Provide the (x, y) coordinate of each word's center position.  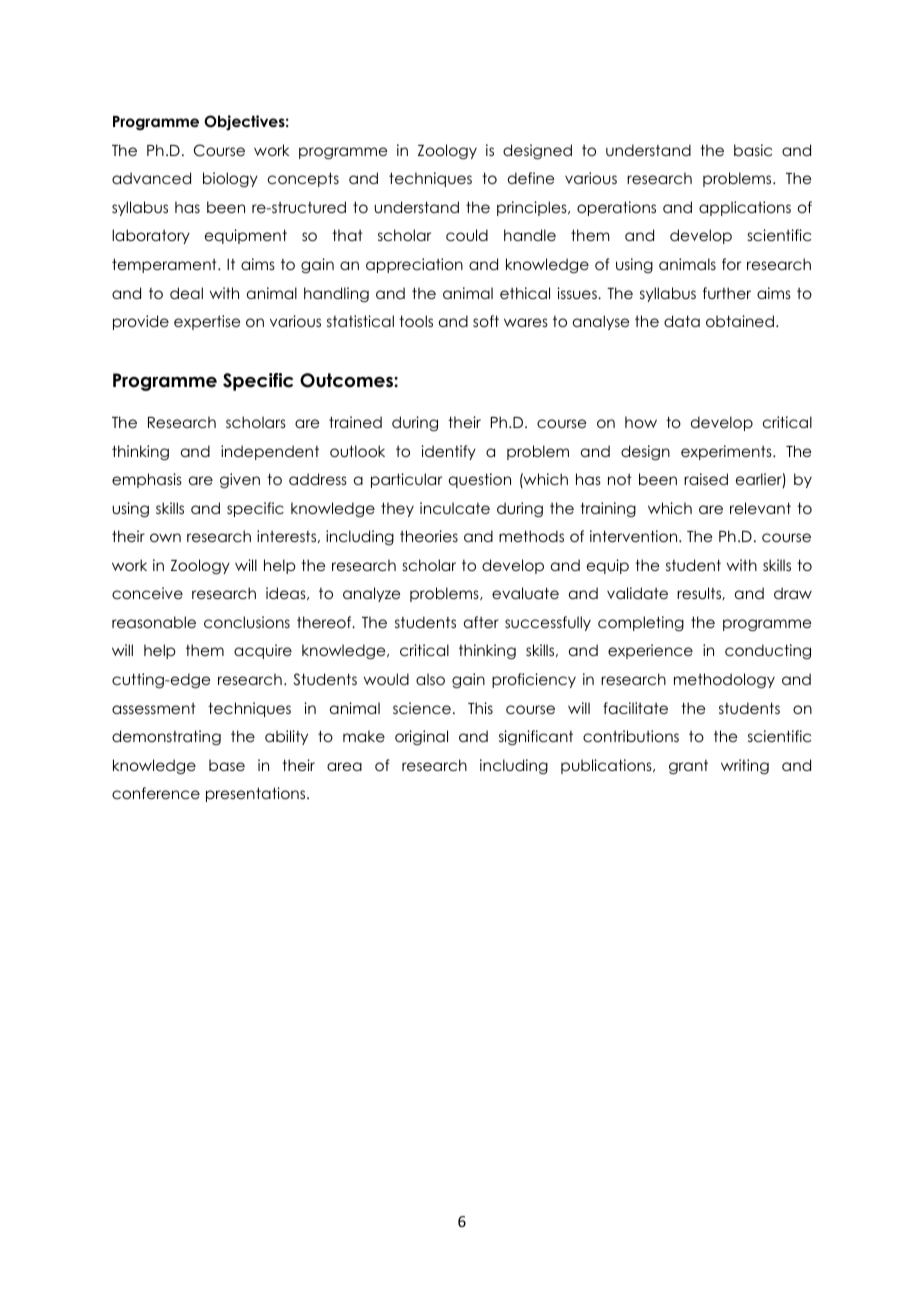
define (531, 178)
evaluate (525, 593)
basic (753, 150)
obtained (740, 321)
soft (486, 321)
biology (230, 179)
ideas (287, 593)
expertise (207, 322)
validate (637, 593)
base (227, 765)
